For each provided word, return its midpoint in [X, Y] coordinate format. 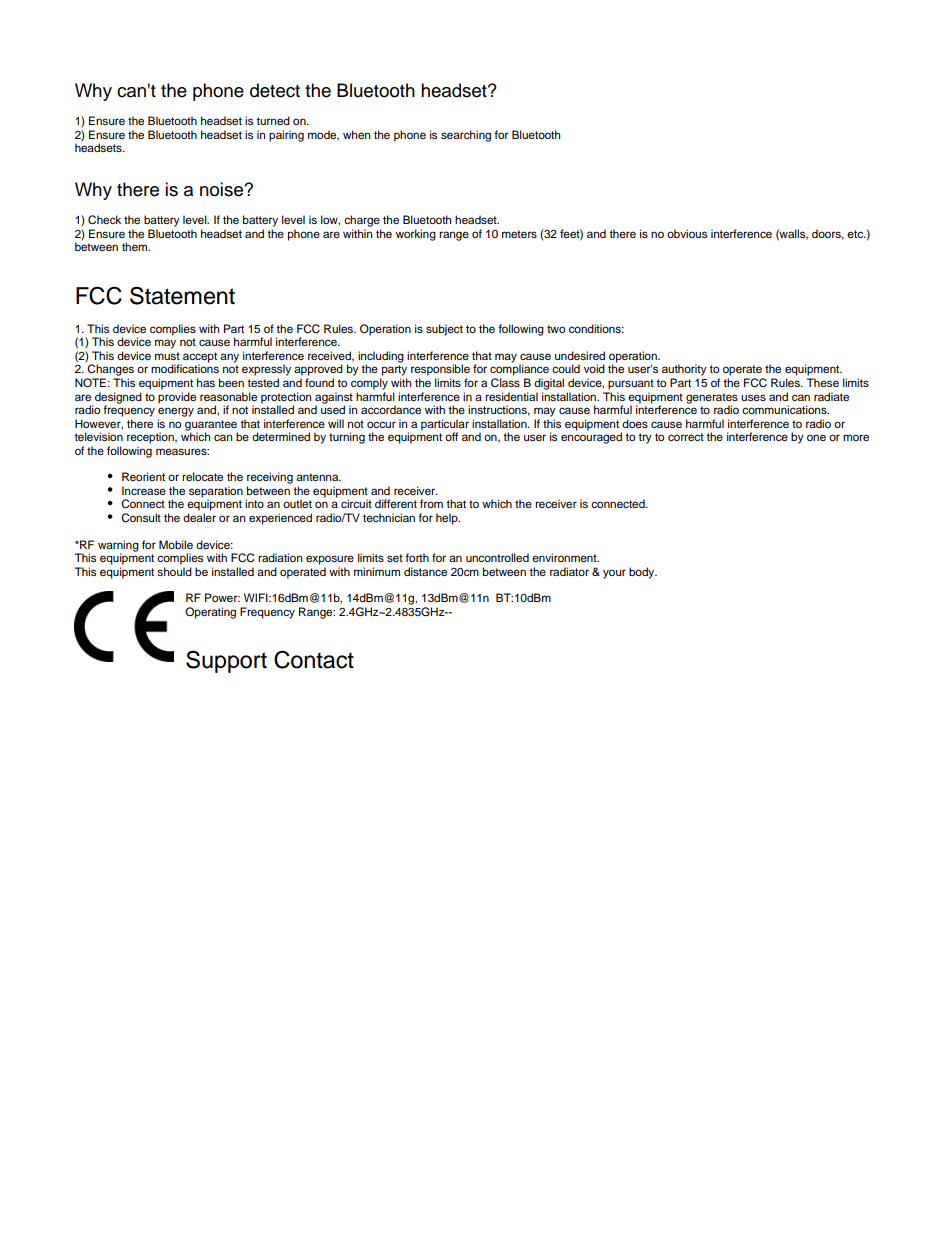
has [206, 382]
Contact [314, 659]
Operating [210, 613]
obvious [687, 233]
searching [466, 136]
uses [753, 397]
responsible [440, 370]
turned [273, 120]
